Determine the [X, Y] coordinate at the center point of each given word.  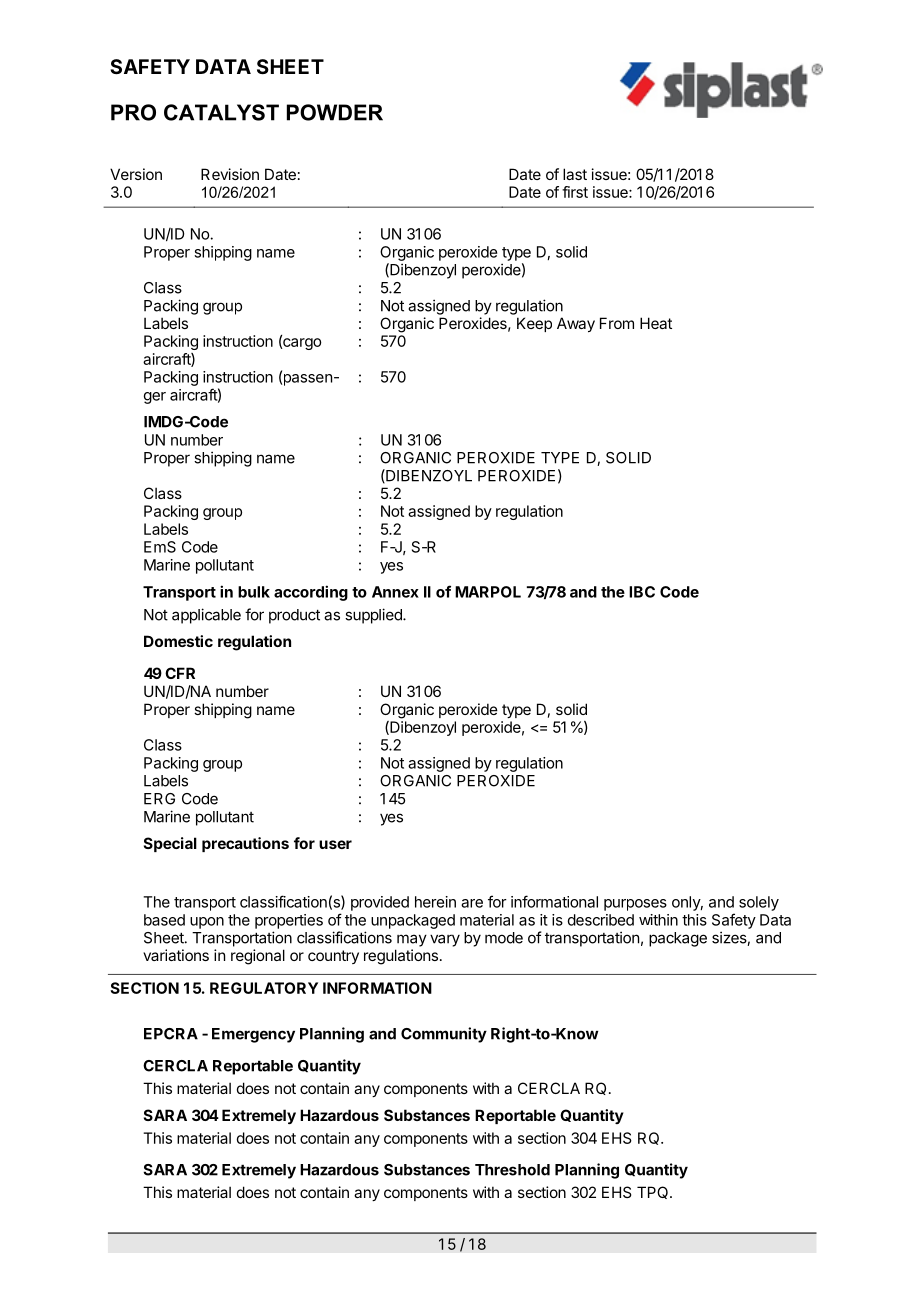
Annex [395, 592]
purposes [635, 905]
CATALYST [221, 112]
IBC [642, 592]
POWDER [335, 112]
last [575, 174]
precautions [245, 844]
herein [435, 902]
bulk [254, 592]
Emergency [253, 1035]
